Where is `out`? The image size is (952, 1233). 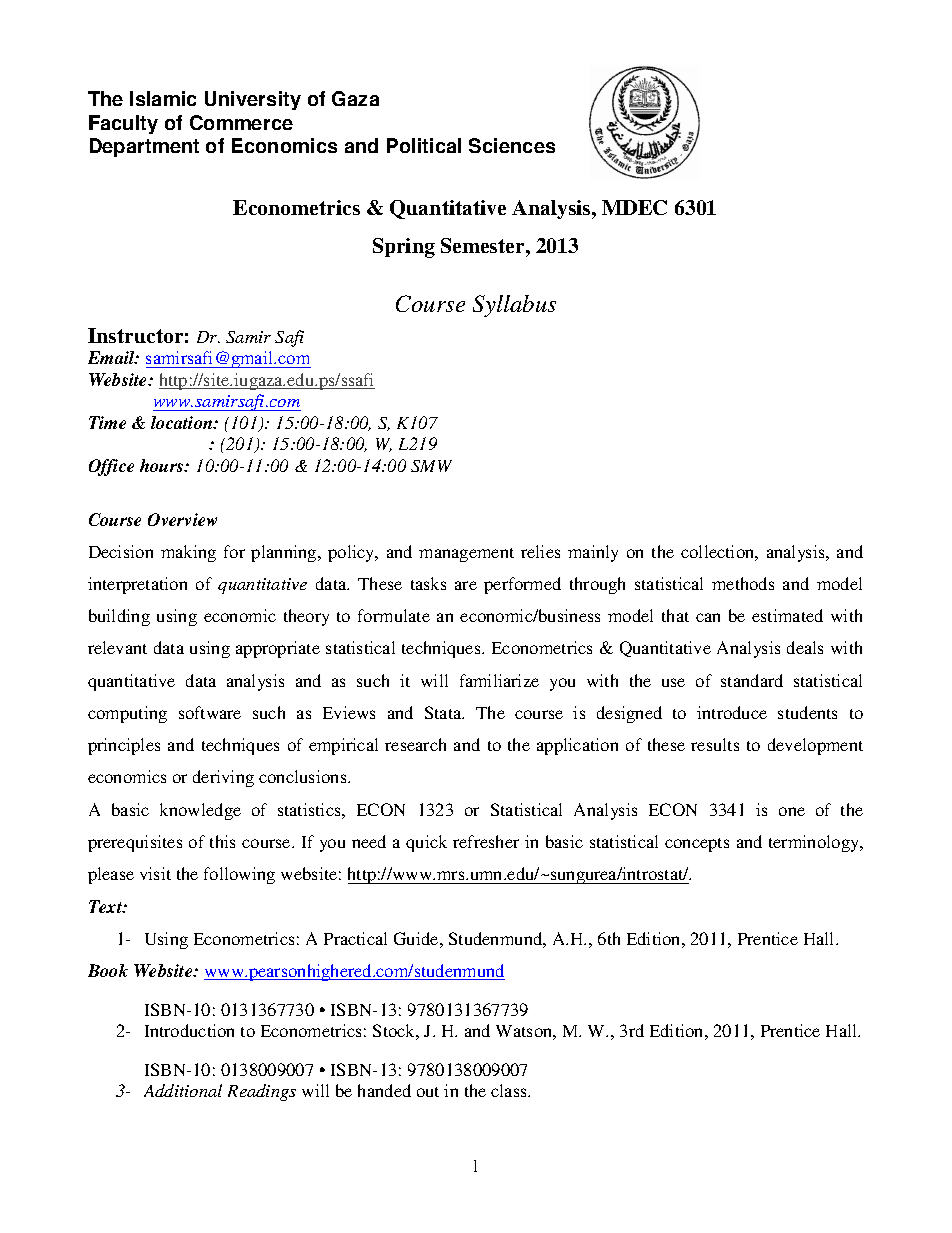
out is located at coordinates (428, 1092).
